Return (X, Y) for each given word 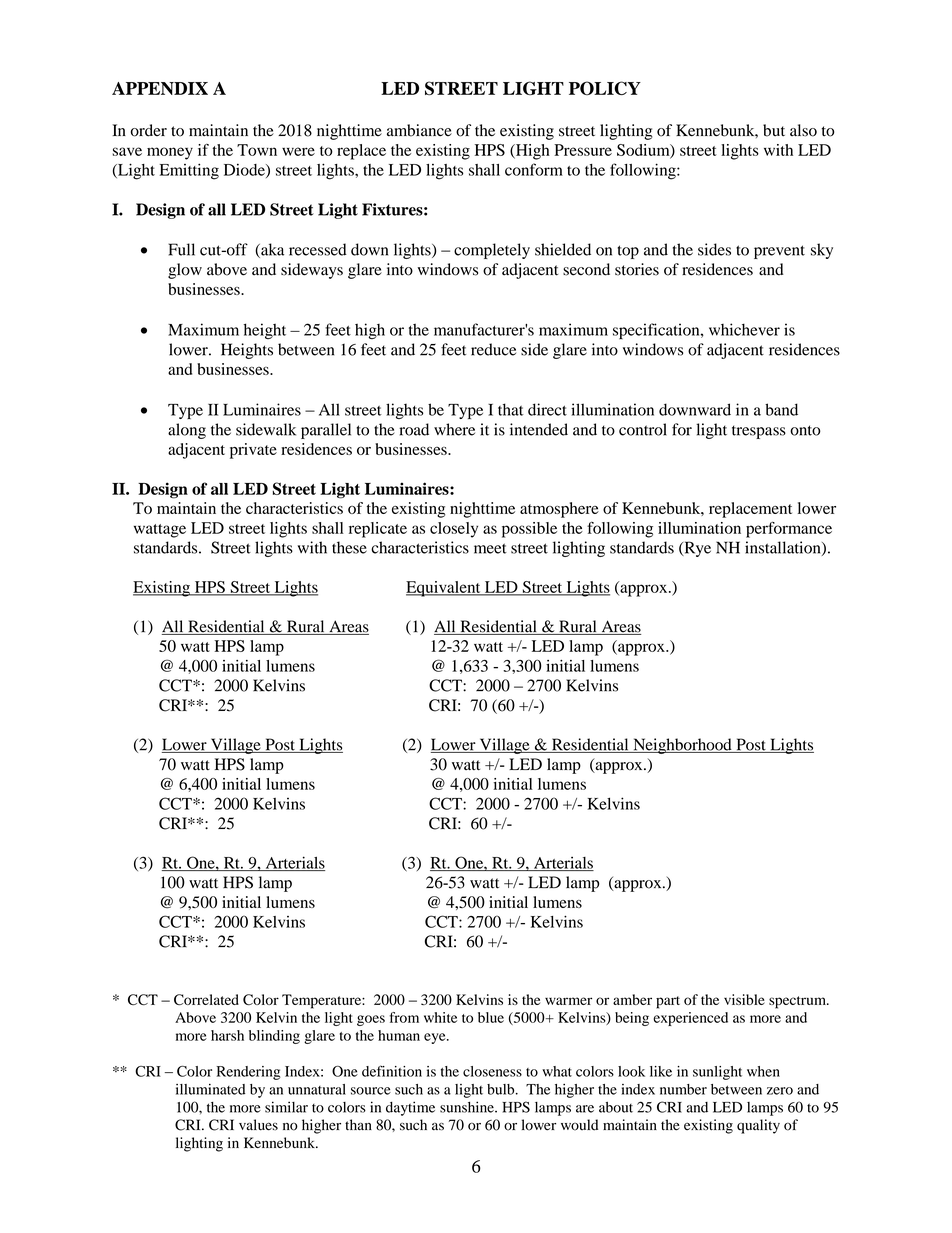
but (774, 130)
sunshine (468, 1107)
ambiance (419, 130)
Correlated (206, 999)
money (170, 153)
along (187, 431)
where (454, 429)
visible (744, 999)
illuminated (210, 1089)
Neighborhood (682, 746)
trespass (759, 432)
